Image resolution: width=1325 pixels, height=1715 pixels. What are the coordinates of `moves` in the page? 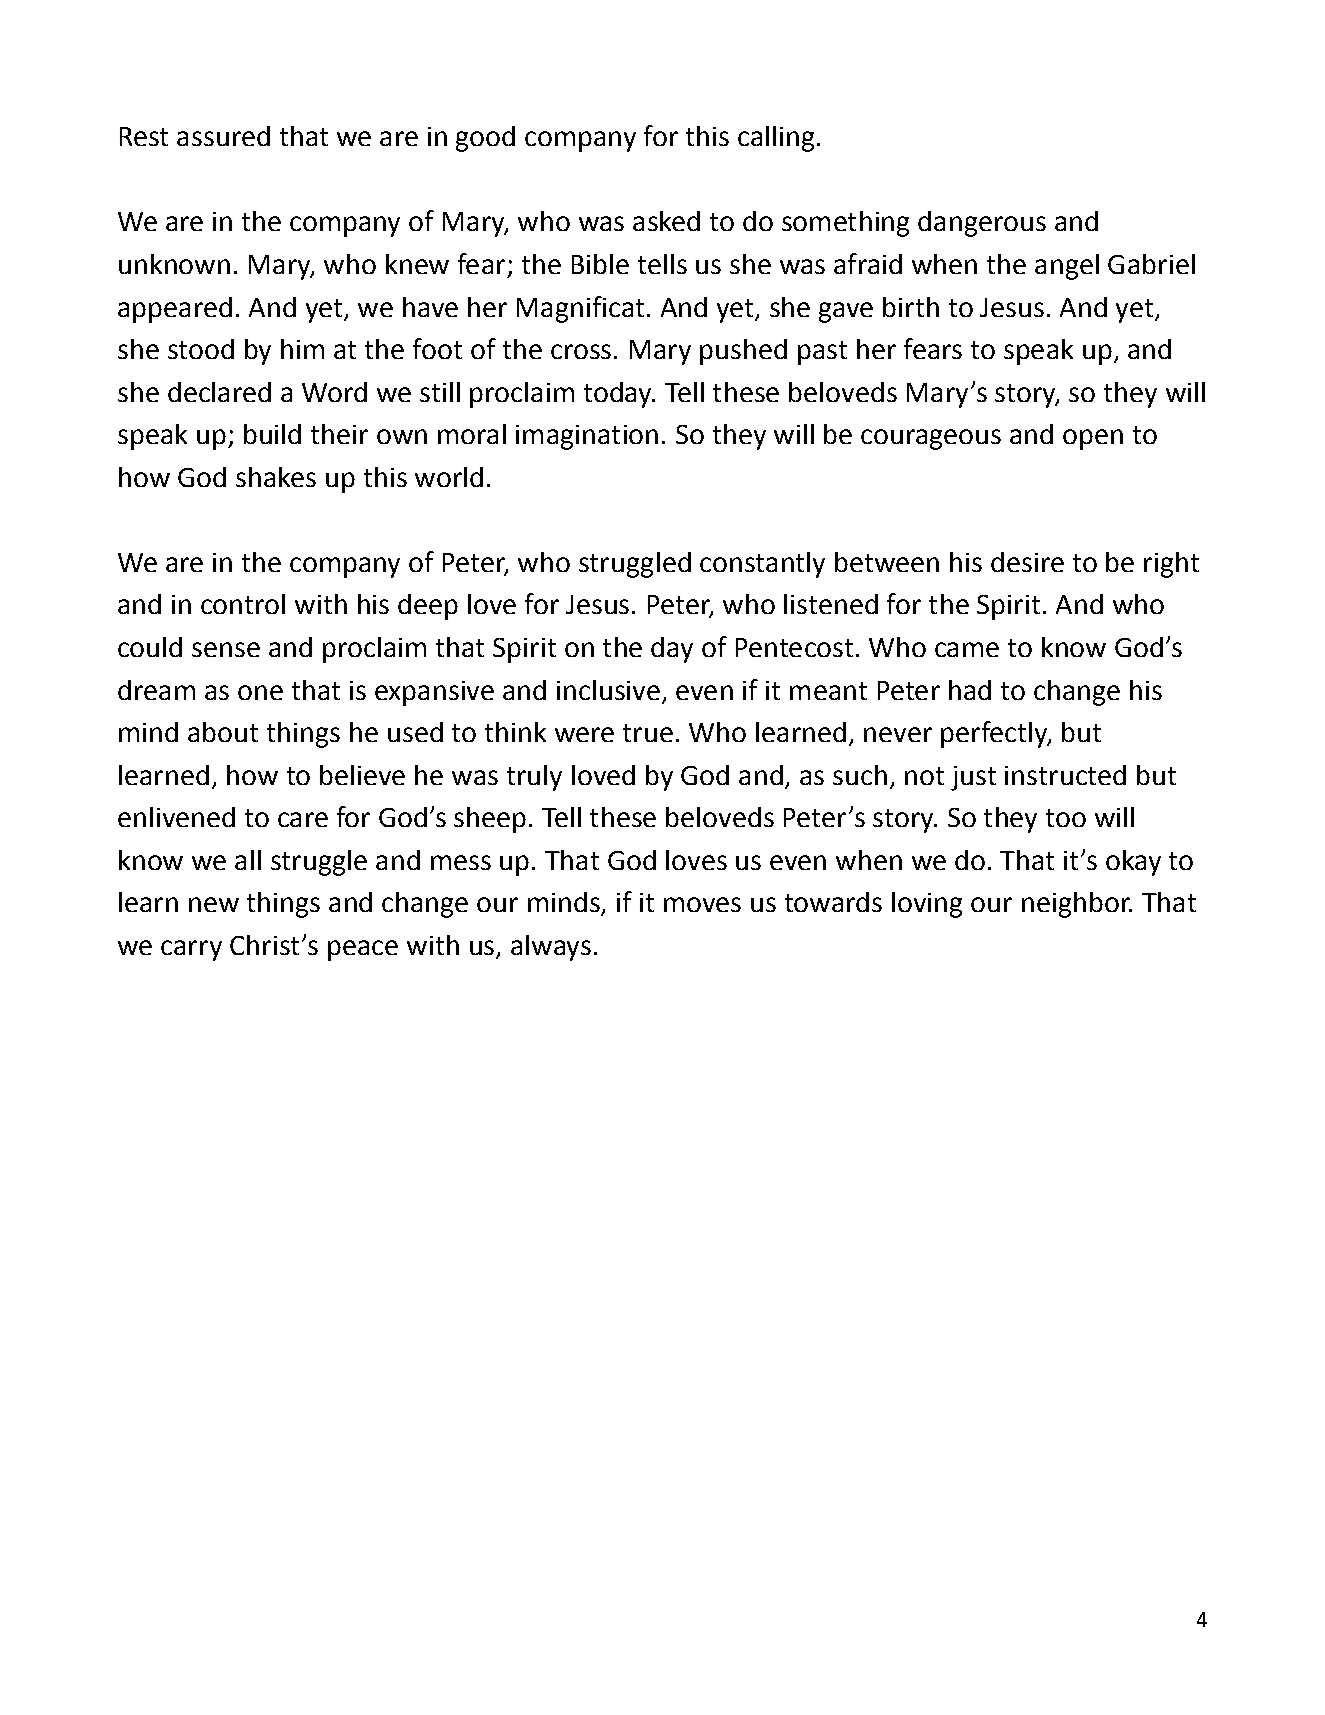 It's located at (702, 904).
